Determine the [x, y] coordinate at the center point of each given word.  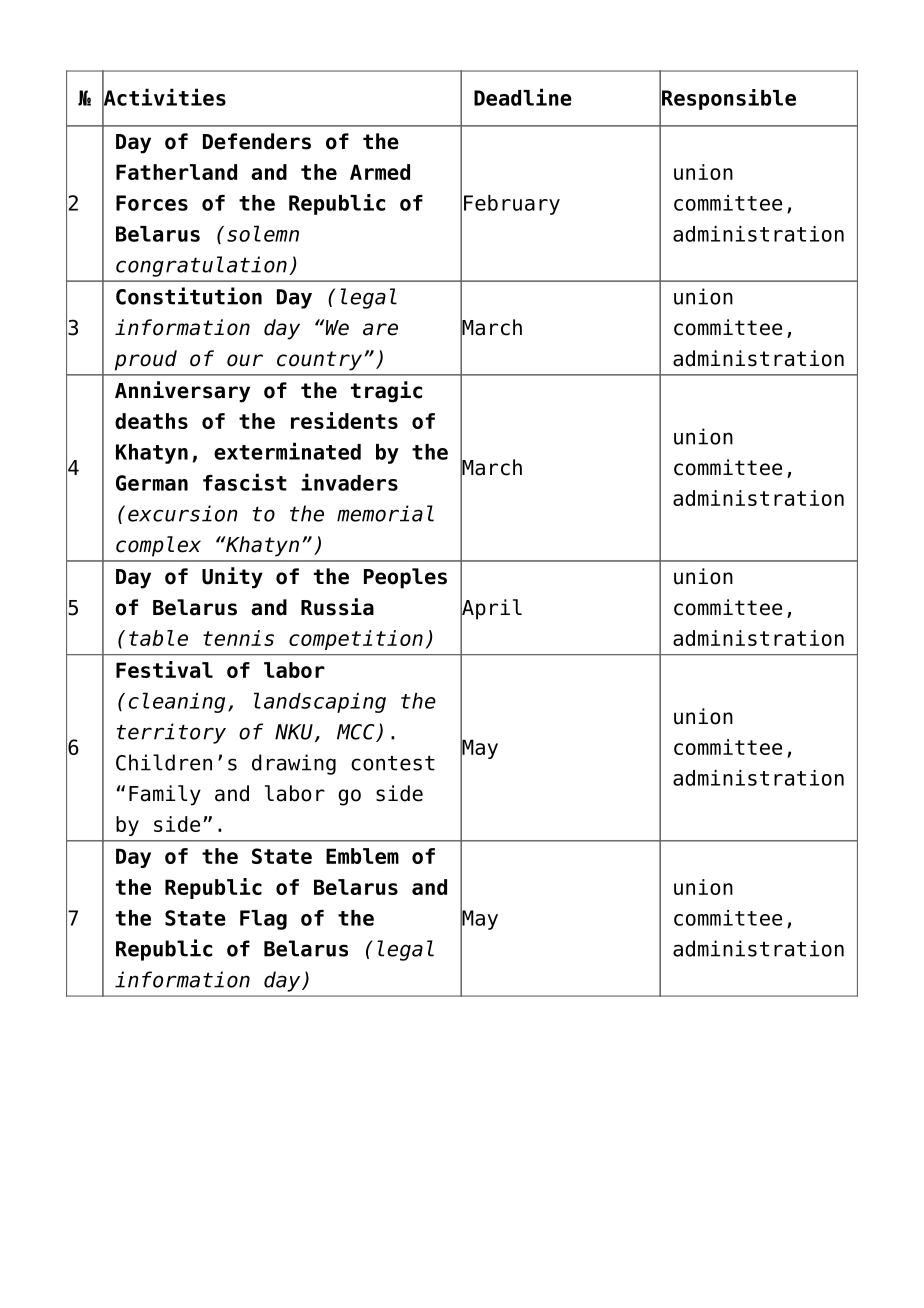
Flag [263, 920]
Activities [164, 97]
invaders [349, 482]
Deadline [523, 97]
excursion [183, 513]
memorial [385, 513]
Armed [380, 172]
